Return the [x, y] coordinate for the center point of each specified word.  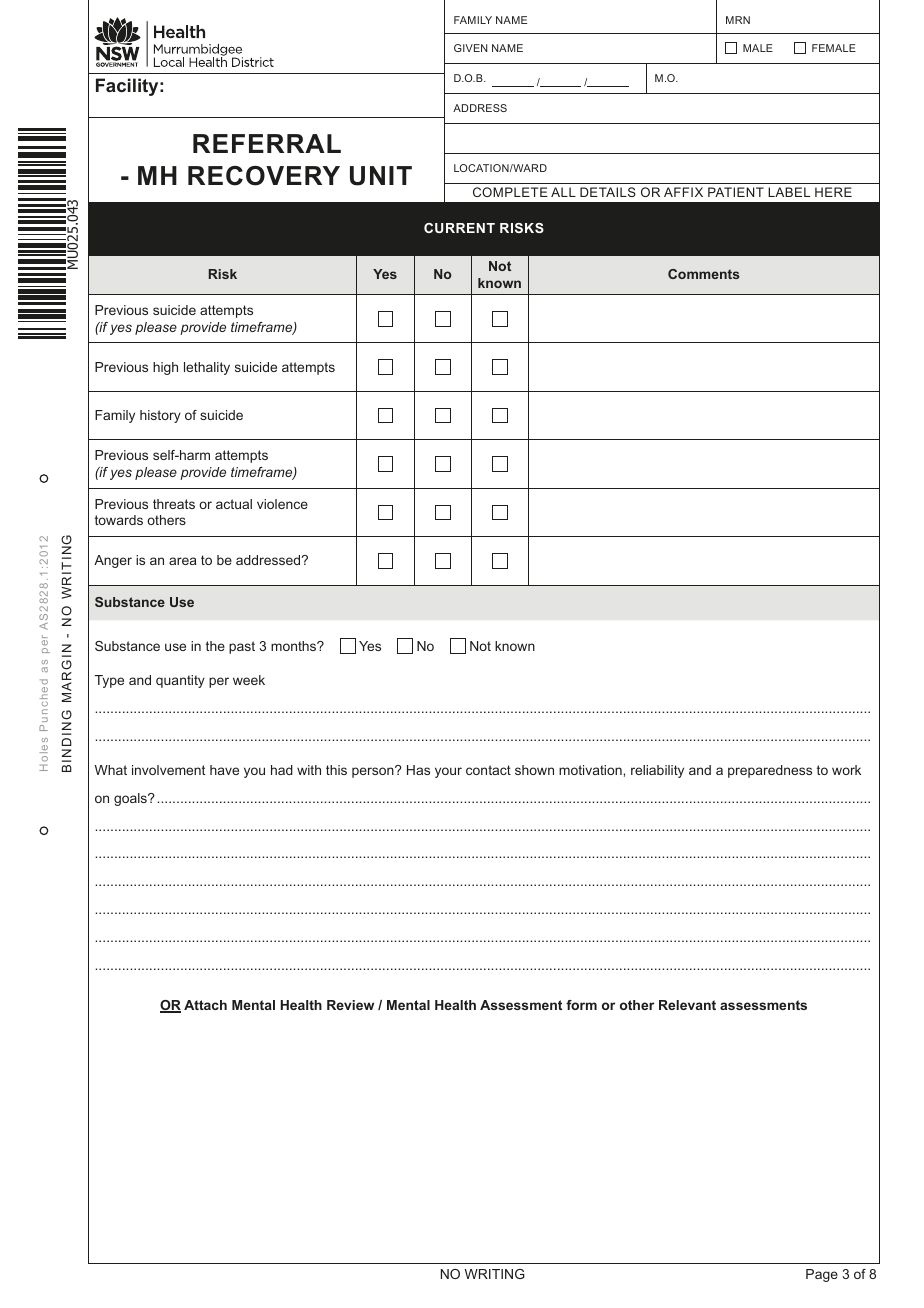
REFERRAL [267, 143]
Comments [704, 274]
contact [488, 770]
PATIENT [736, 192]
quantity [180, 681]
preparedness [770, 771]
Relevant [687, 1005]
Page [822, 1275]
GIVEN [470, 48]
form [581, 1005]
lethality [207, 368]
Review [350, 1005]
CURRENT [459, 228]
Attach [205, 1005]
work [846, 770]
